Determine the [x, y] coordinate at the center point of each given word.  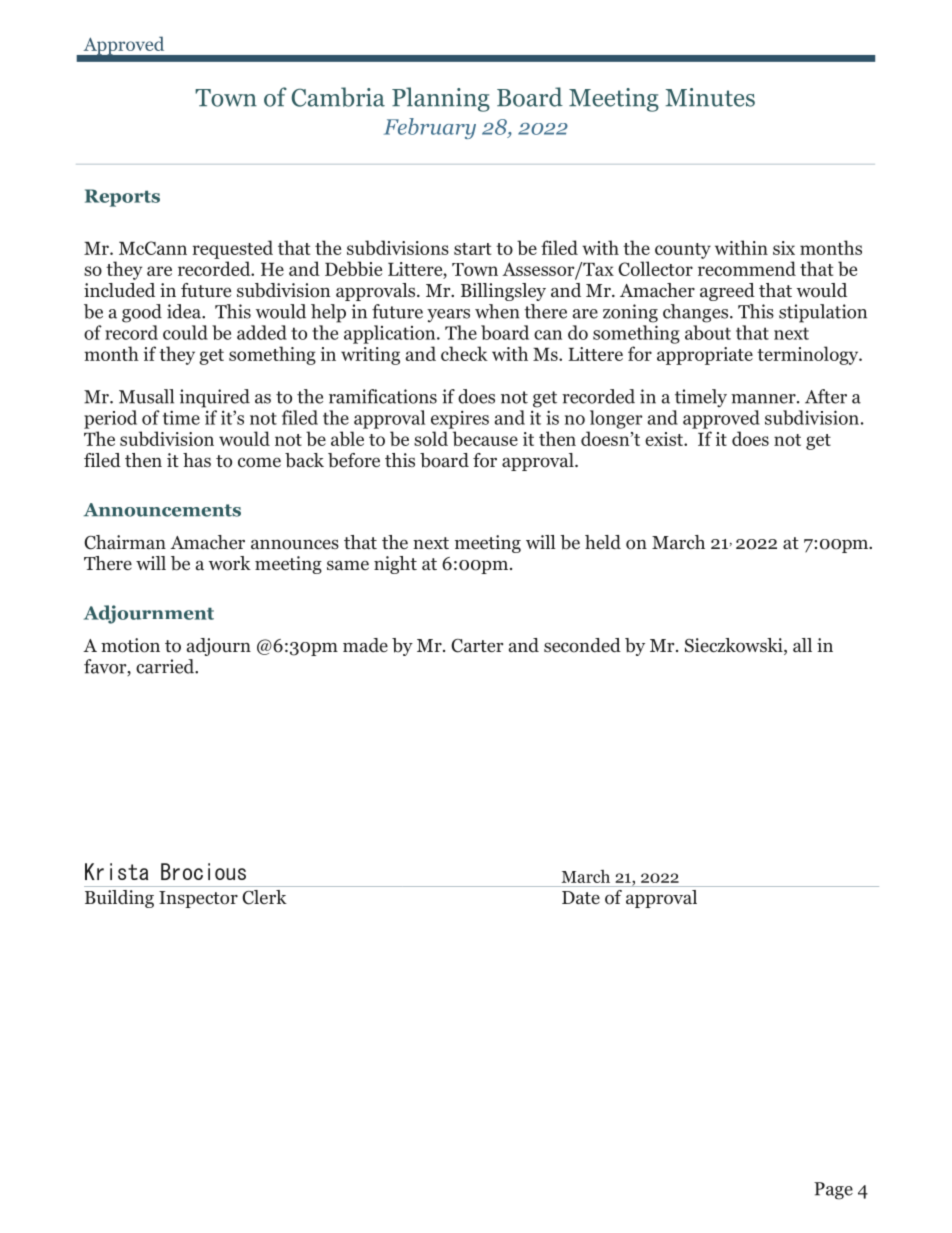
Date [581, 897]
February [430, 128]
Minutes [710, 97]
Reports [122, 198]
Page [833, 1191]
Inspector [198, 899]
